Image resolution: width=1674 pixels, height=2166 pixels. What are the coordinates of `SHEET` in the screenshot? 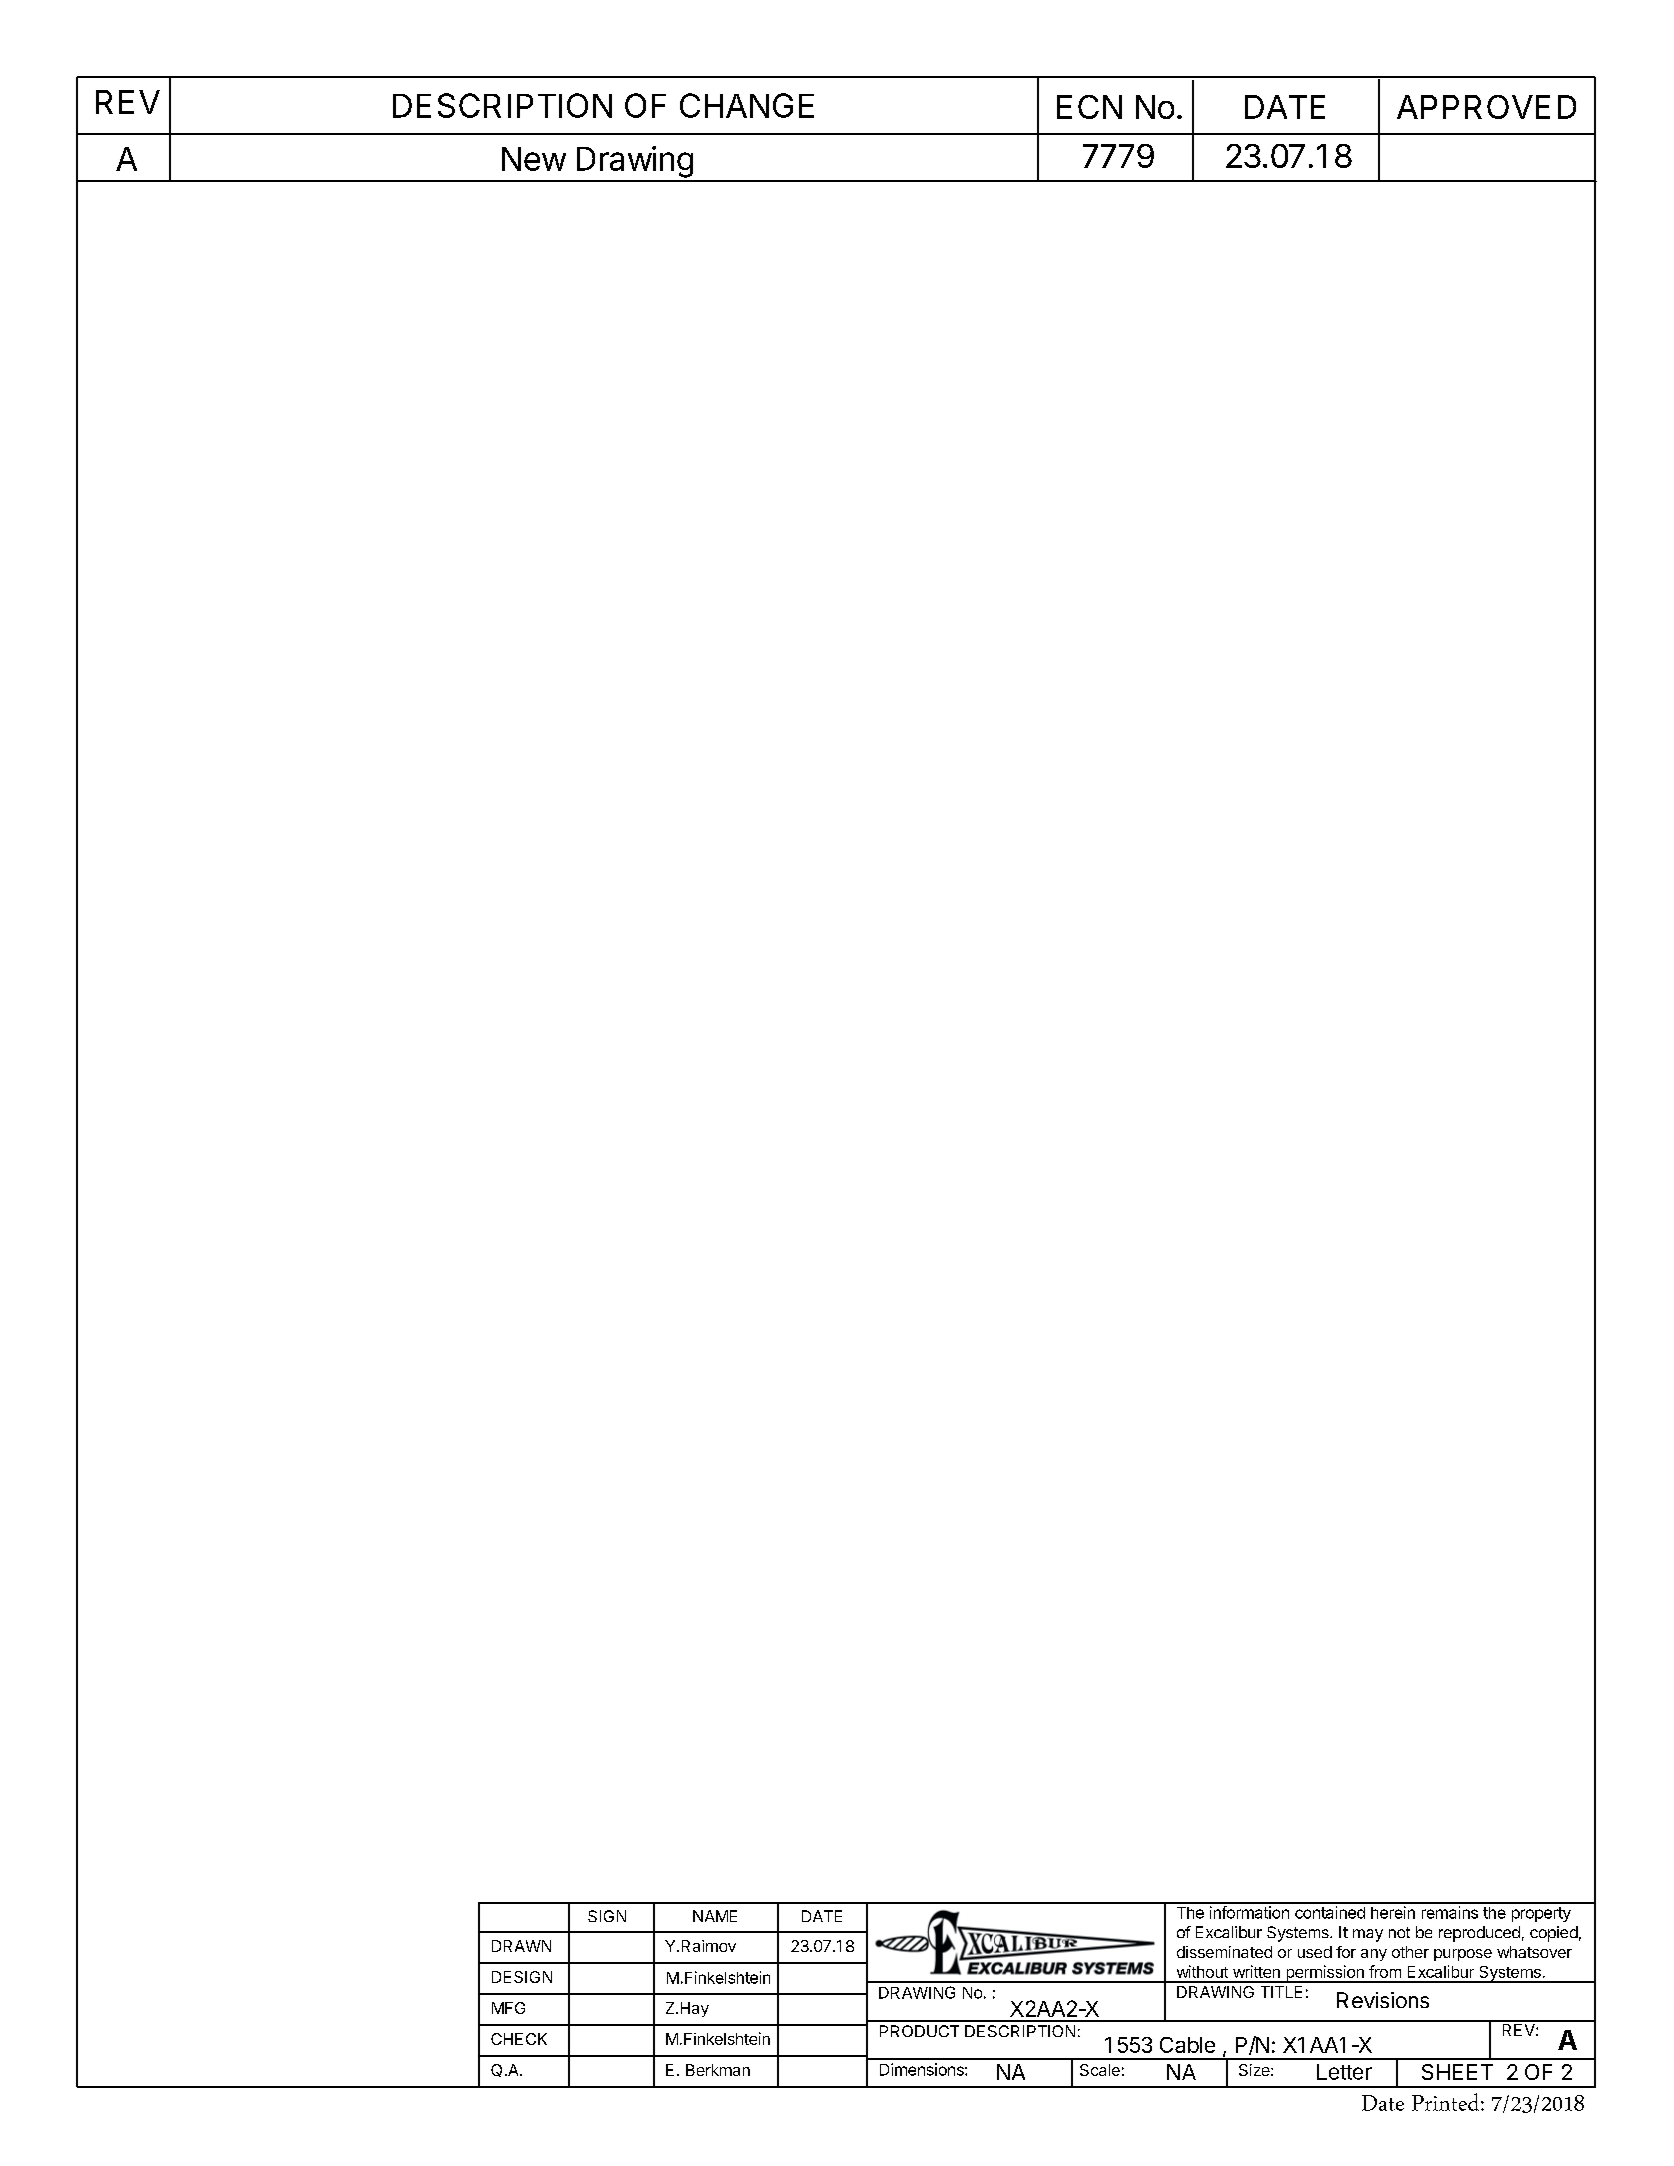 It's located at (1457, 2072).
